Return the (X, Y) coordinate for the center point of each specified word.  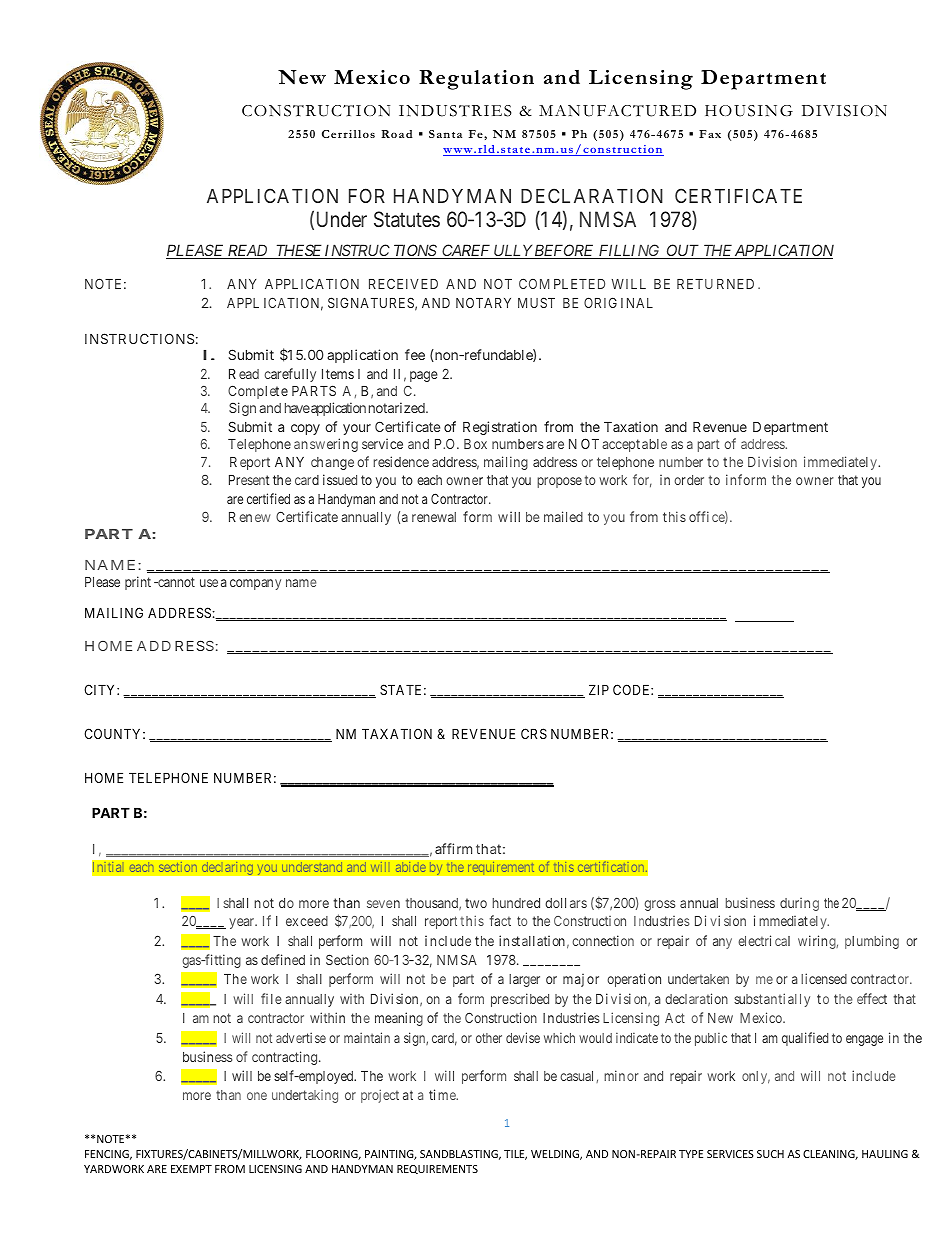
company (255, 584)
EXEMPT (191, 1169)
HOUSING (749, 111)
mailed (563, 516)
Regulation (476, 80)
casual (578, 1077)
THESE (298, 251)
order (689, 480)
